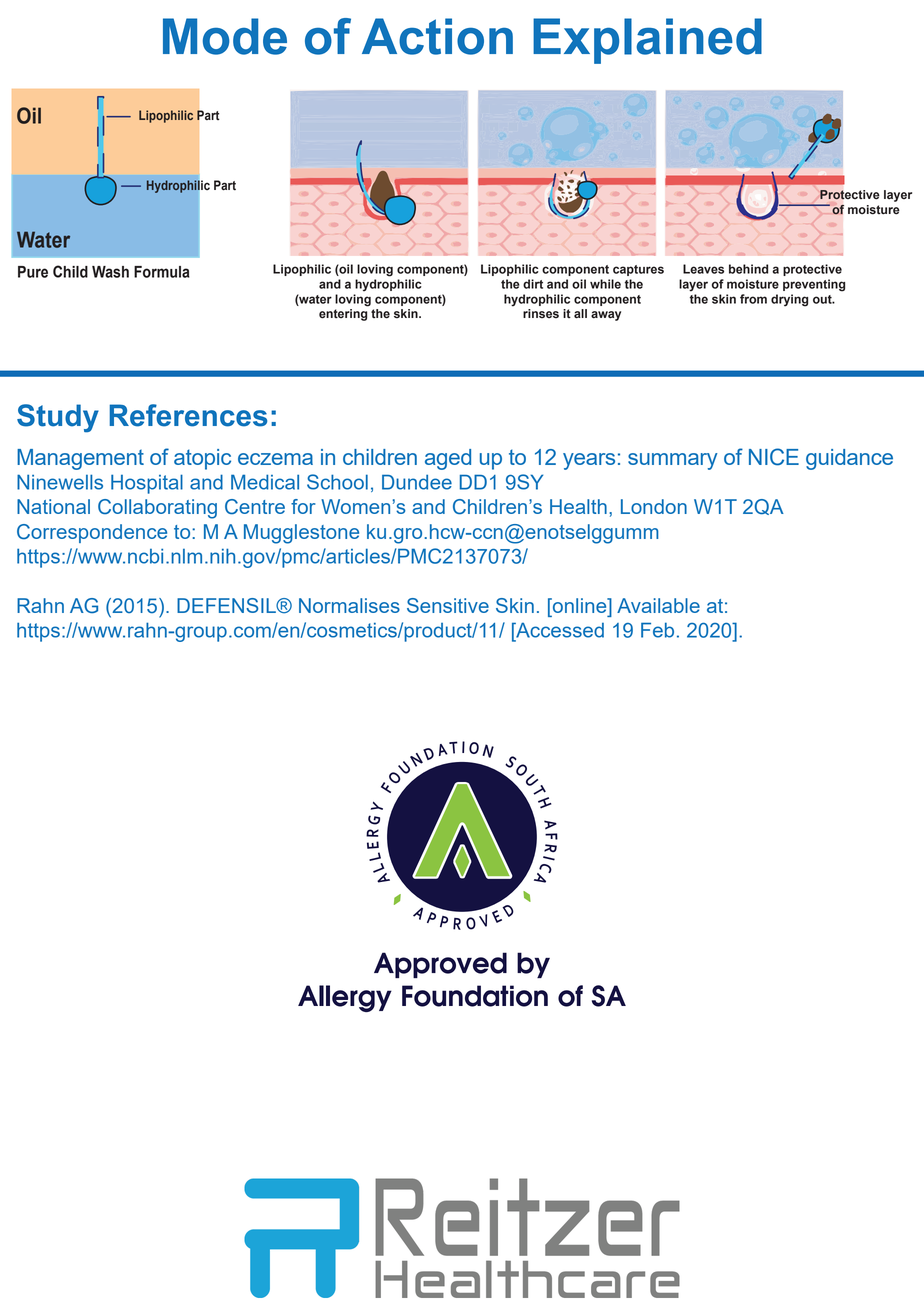  Describe the element at coordinates (647, 41) in the screenshot. I see `Explained` at that location.
